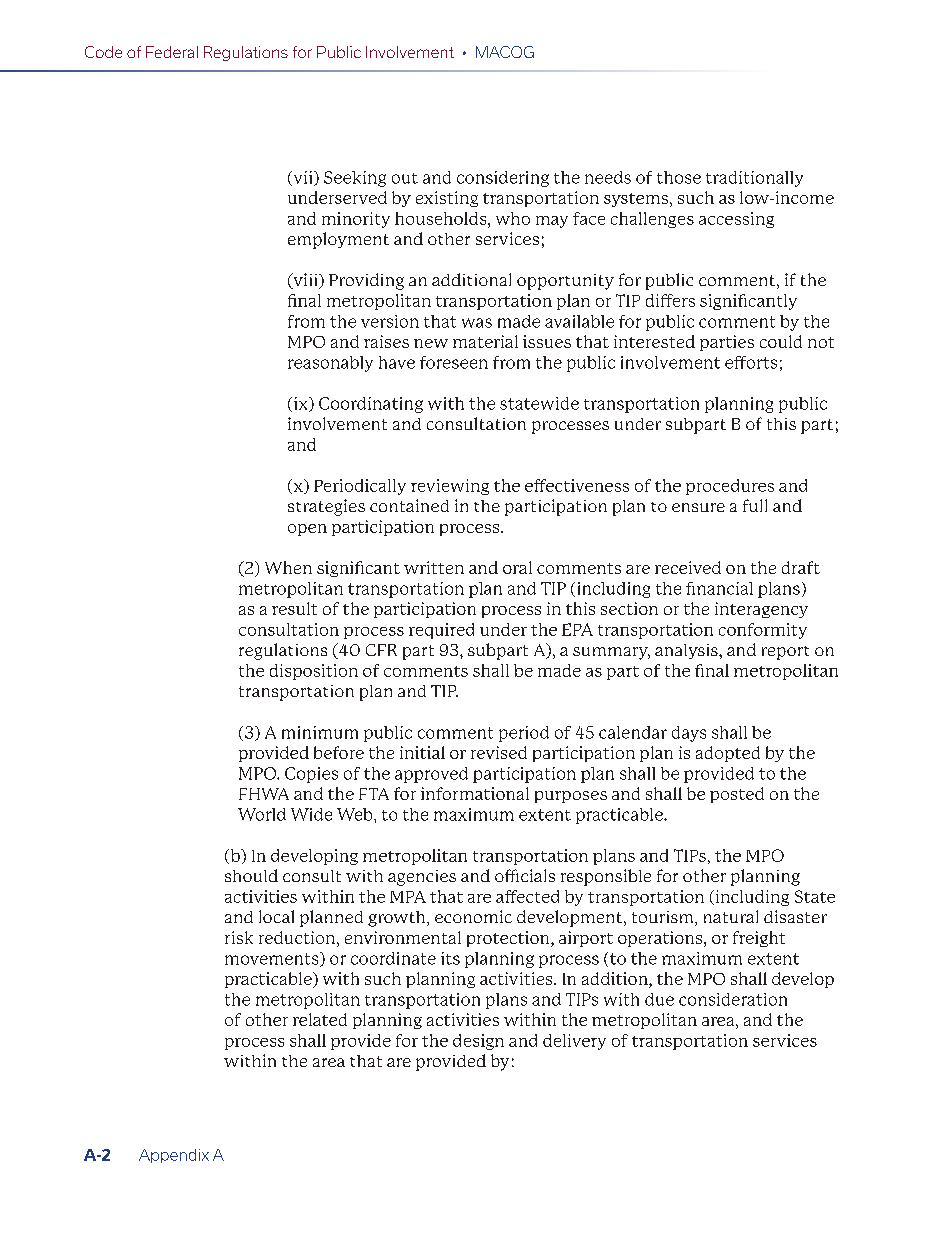  What do you see at coordinates (174, 1156) in the document?
I see `Appendix` at bounding box center [174, 1156].
